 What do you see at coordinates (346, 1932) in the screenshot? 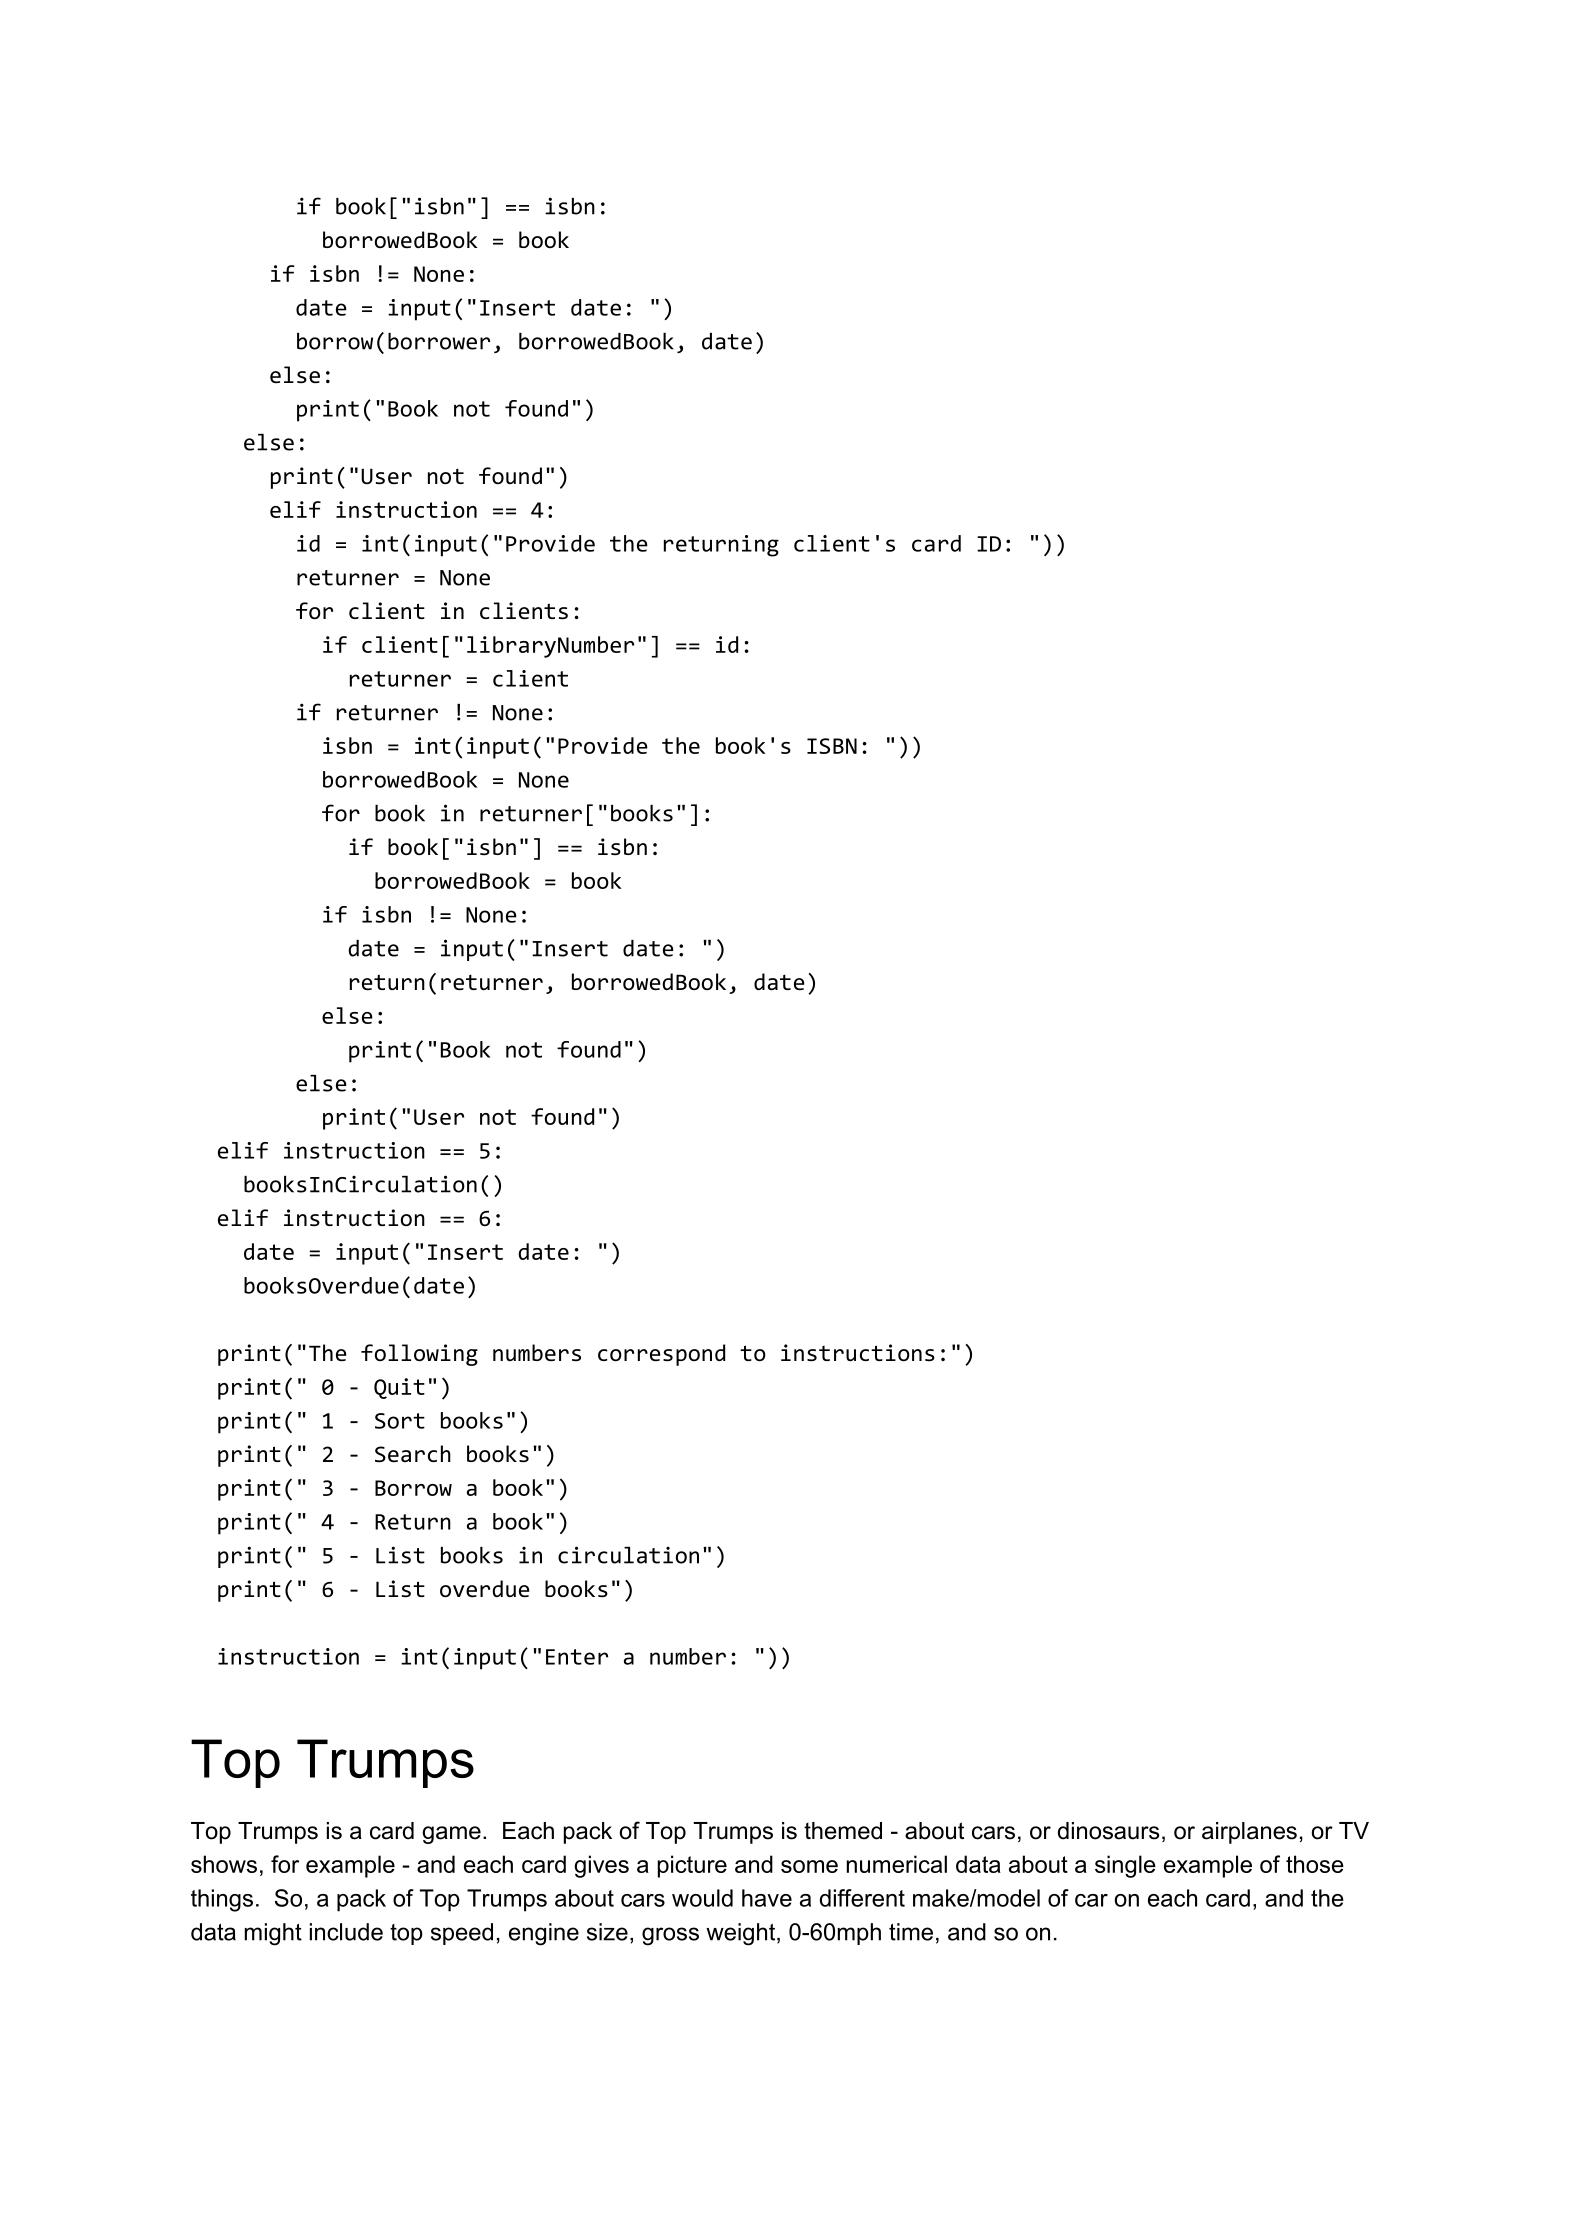
I see `include` at bounding box center [346, 1932].
